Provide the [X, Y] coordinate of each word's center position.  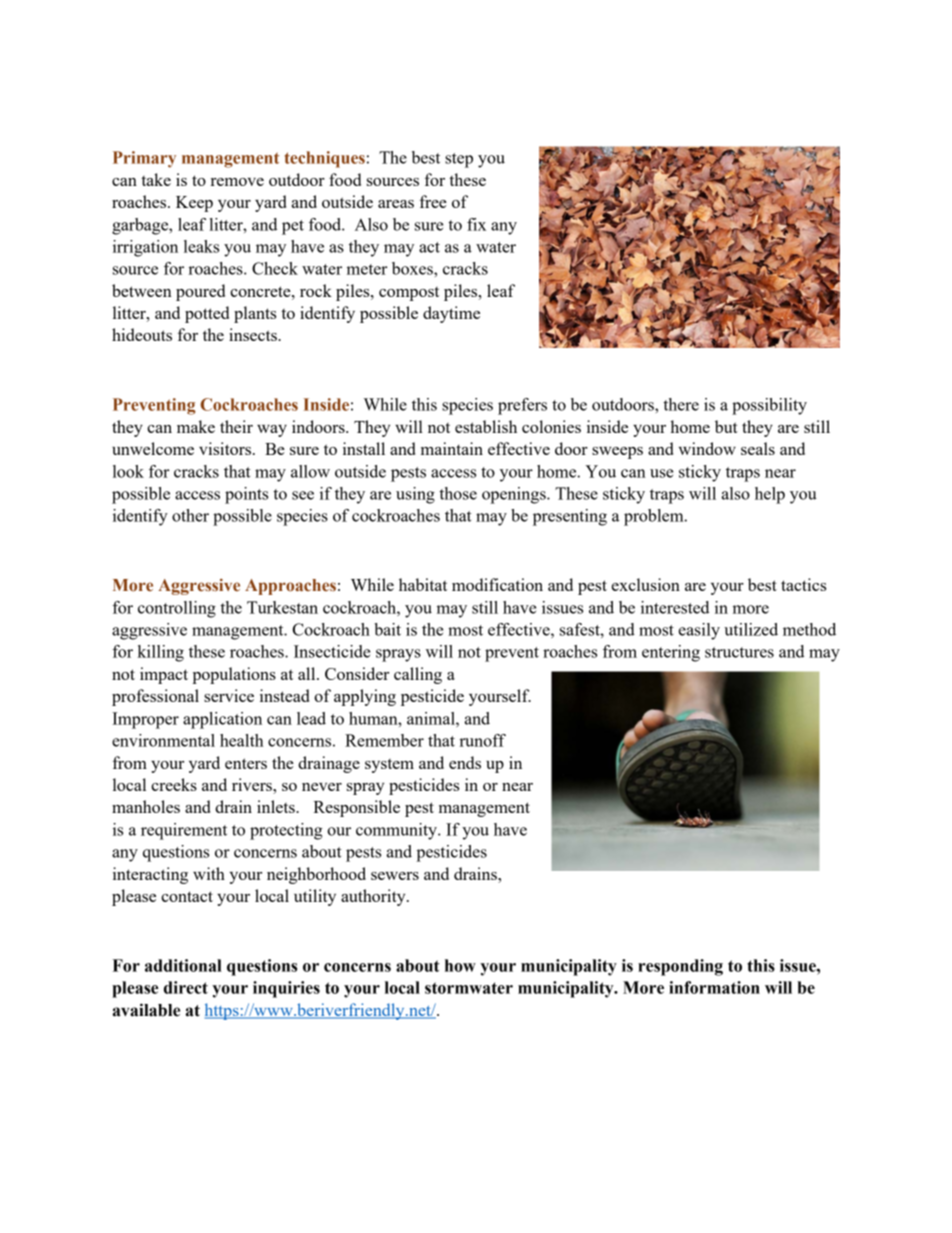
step [459, 160]
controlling [177, 609]
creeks [174, 784]
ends [465, 762]
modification [497, 584]
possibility [769, 406]
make [196, 426]
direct [186, 987]
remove [237, 182]
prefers [522, 406]
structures [739, 652]
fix [476, 224]
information [714, 987]
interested [675, 607]
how [460, 965]
